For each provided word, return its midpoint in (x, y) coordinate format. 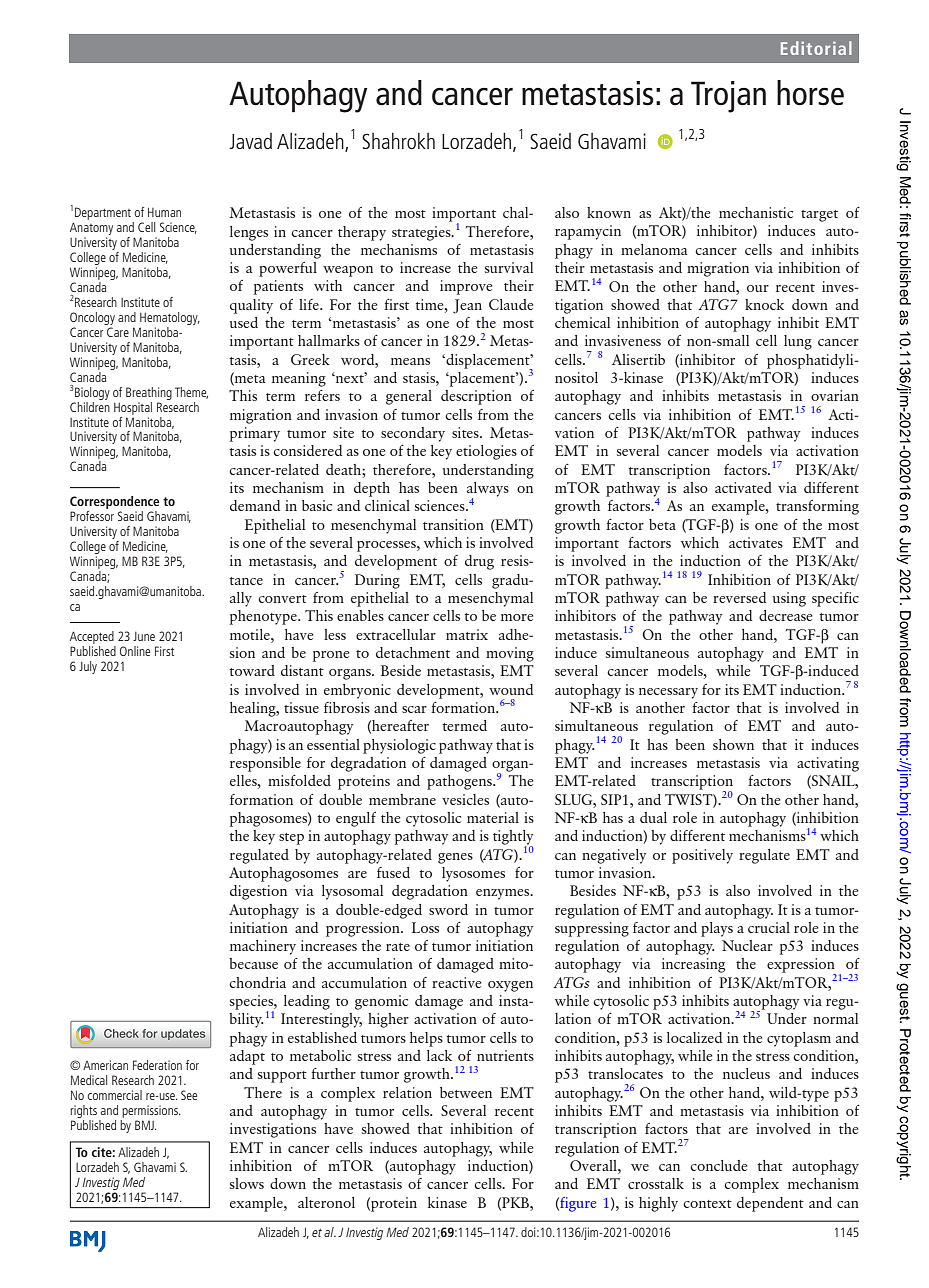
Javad (250, 141)
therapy (362, 233)
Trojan (728, 97)
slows (247, 1183)
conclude (718, 1165)
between (466, 1092)
